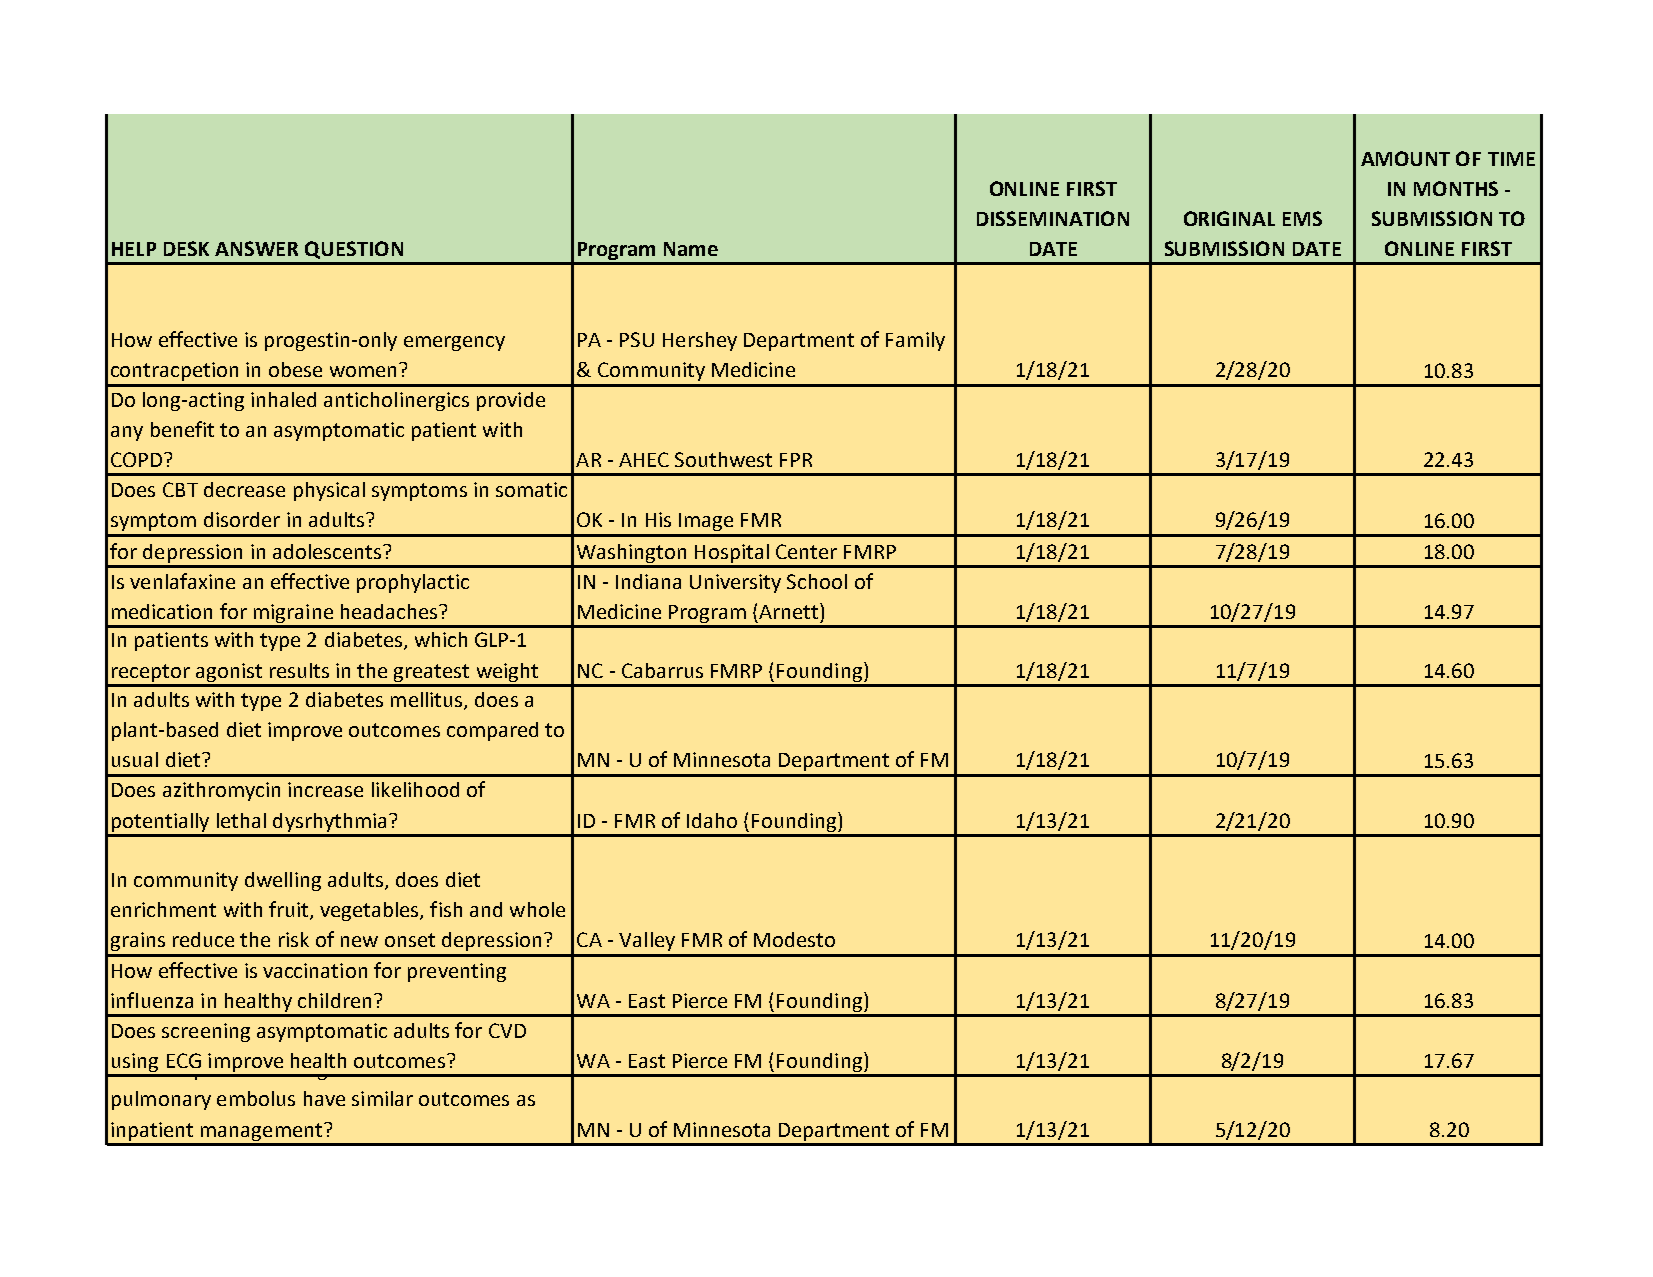 Image resolution: width=1653 pixels, height=1277 pixels. Describe the element at coordinates (817, 581) in the document. I see `School` at that location.
